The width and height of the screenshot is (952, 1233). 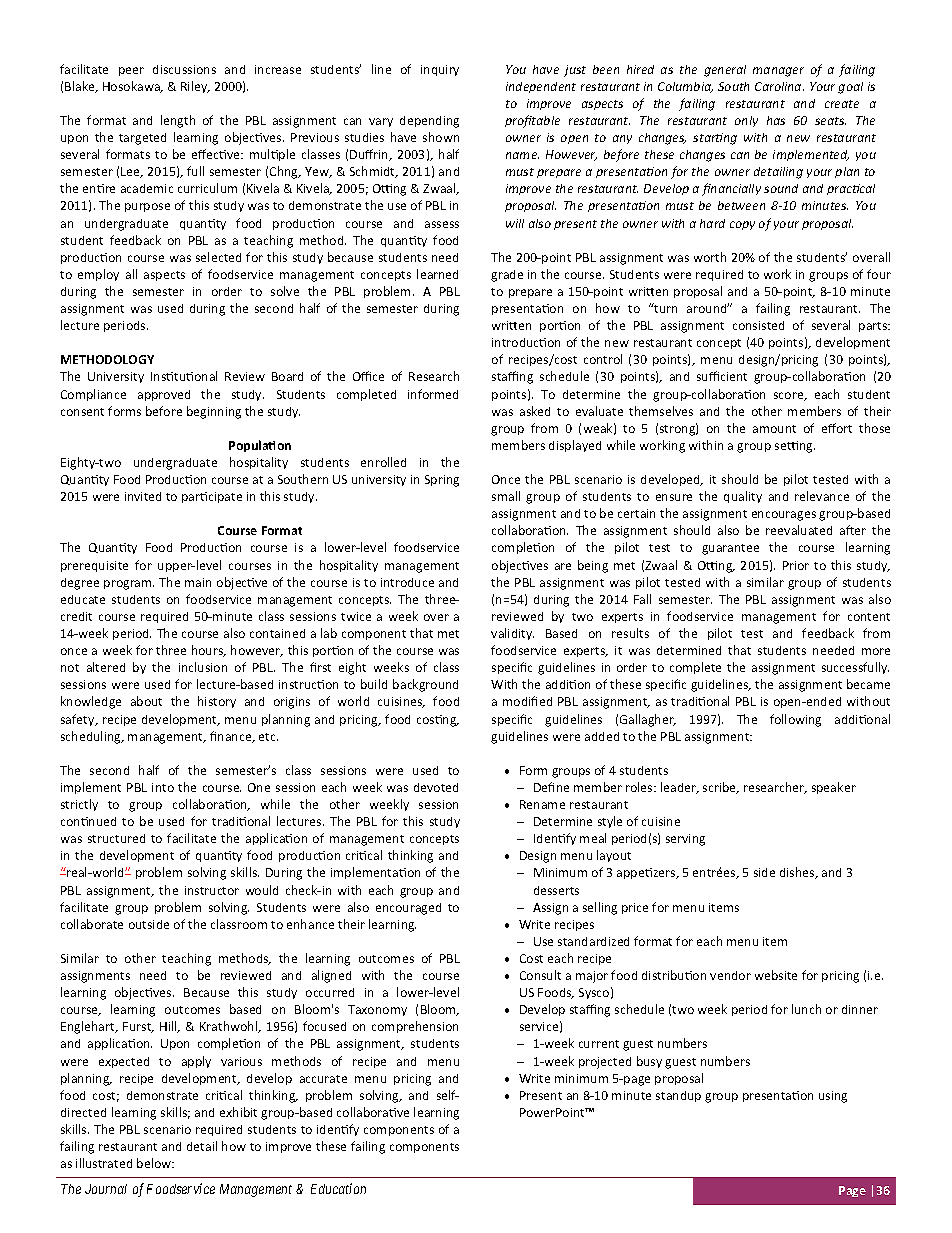 I want to click on depending, so click(x=429, y=122).
